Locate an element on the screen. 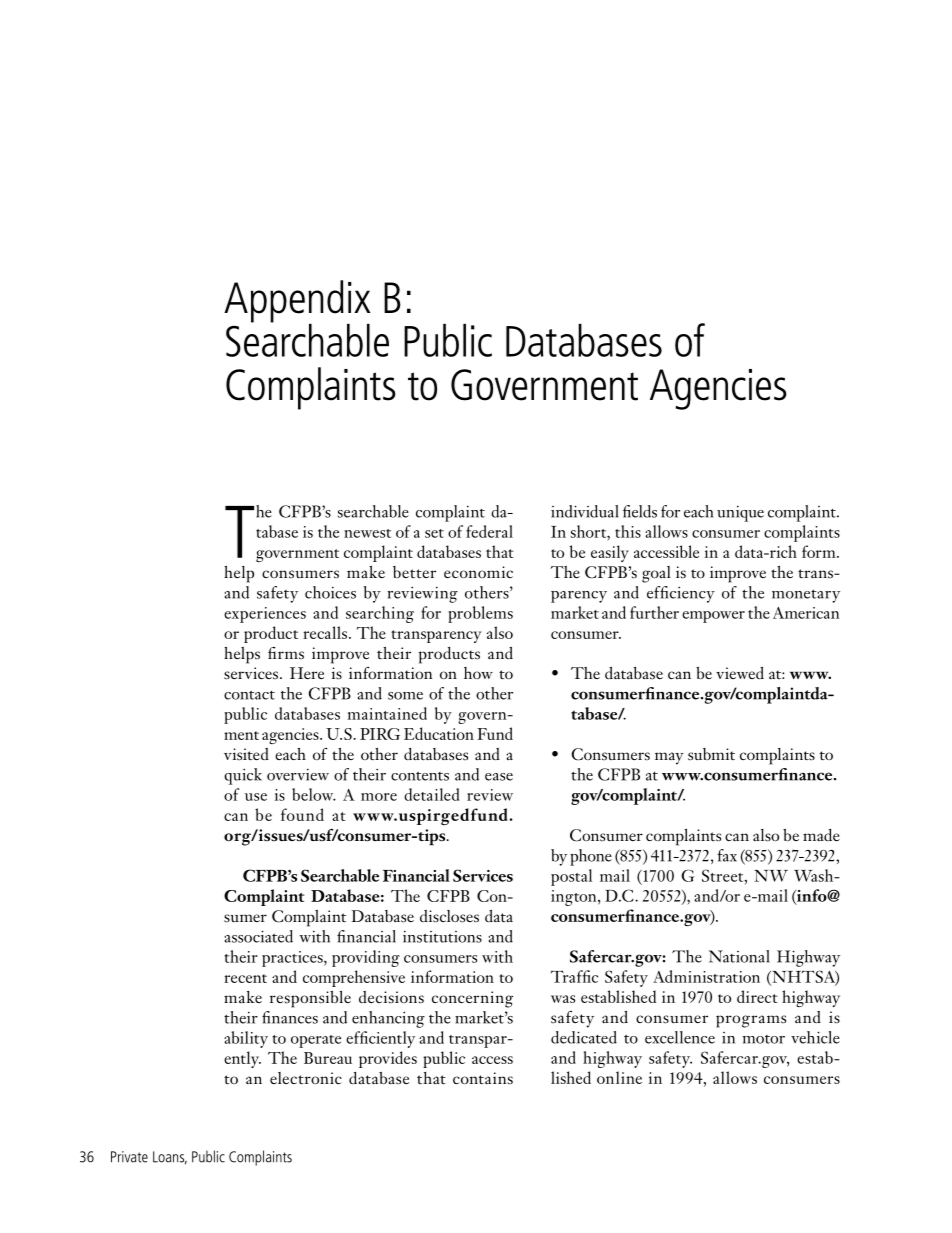 The width and height of the screenshot is (952, 1233). visited is located at coordinates (246, 754).
